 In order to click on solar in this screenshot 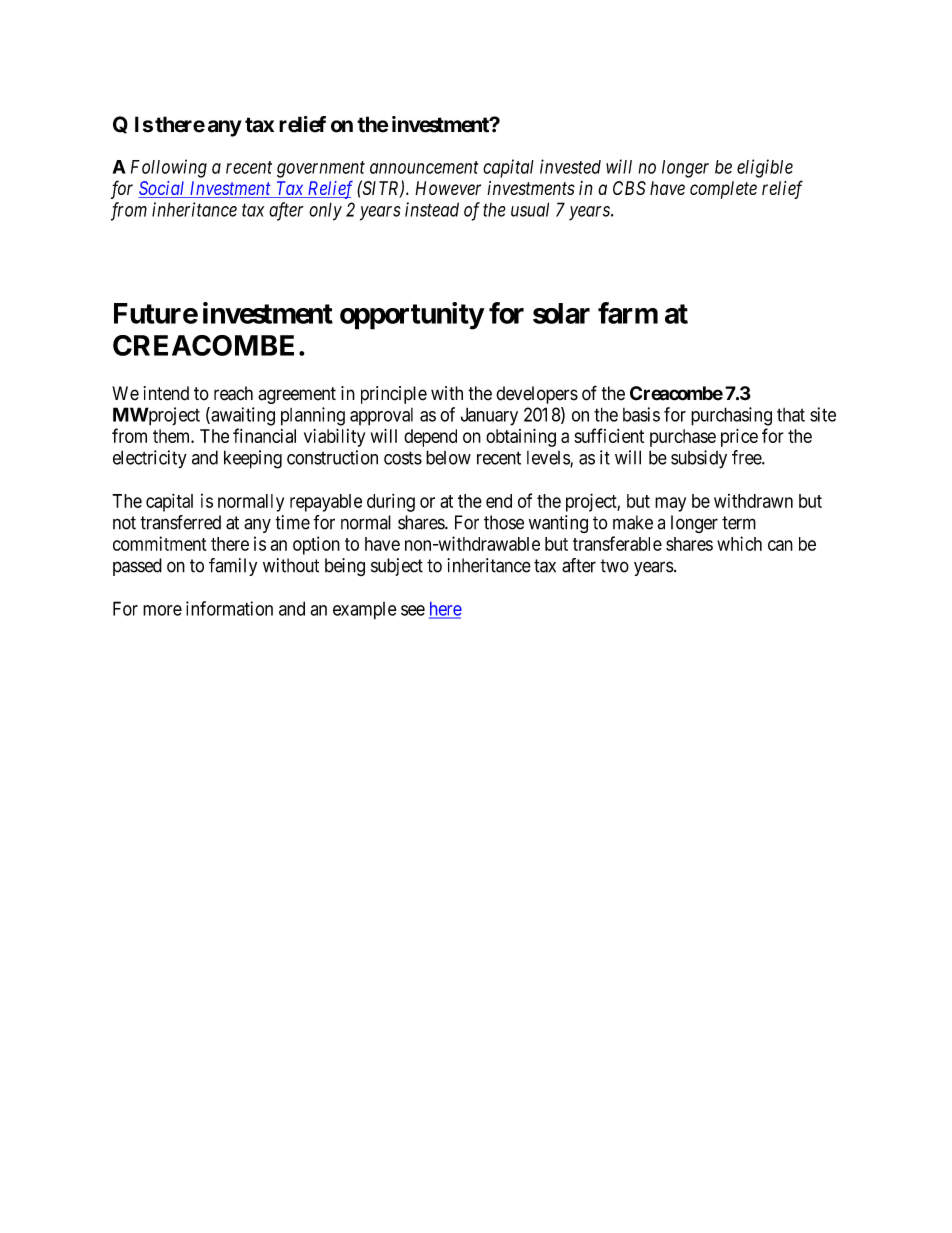, I will do `click(561, 313)`.
